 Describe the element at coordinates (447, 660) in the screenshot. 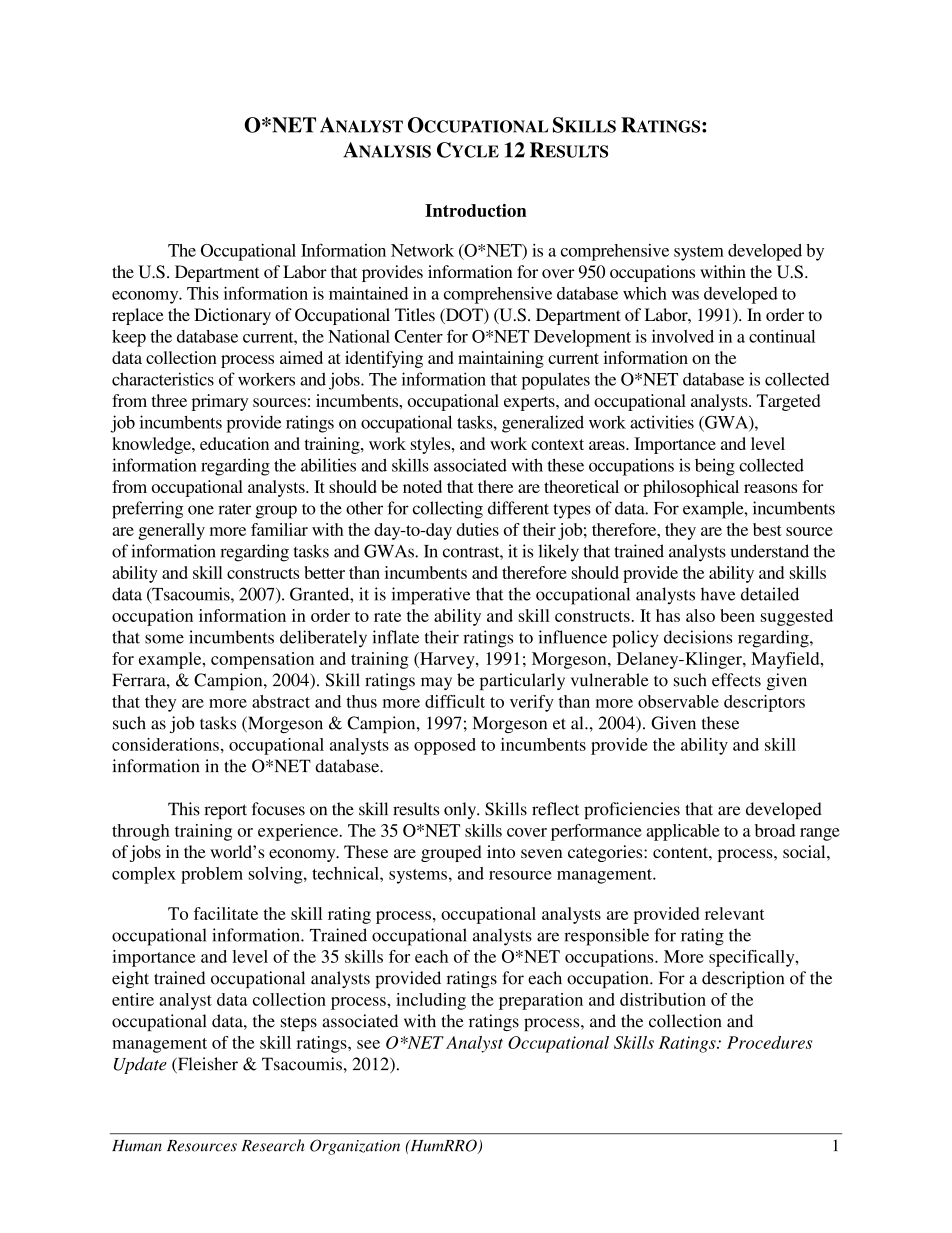

I see `Harvey` at that location.
